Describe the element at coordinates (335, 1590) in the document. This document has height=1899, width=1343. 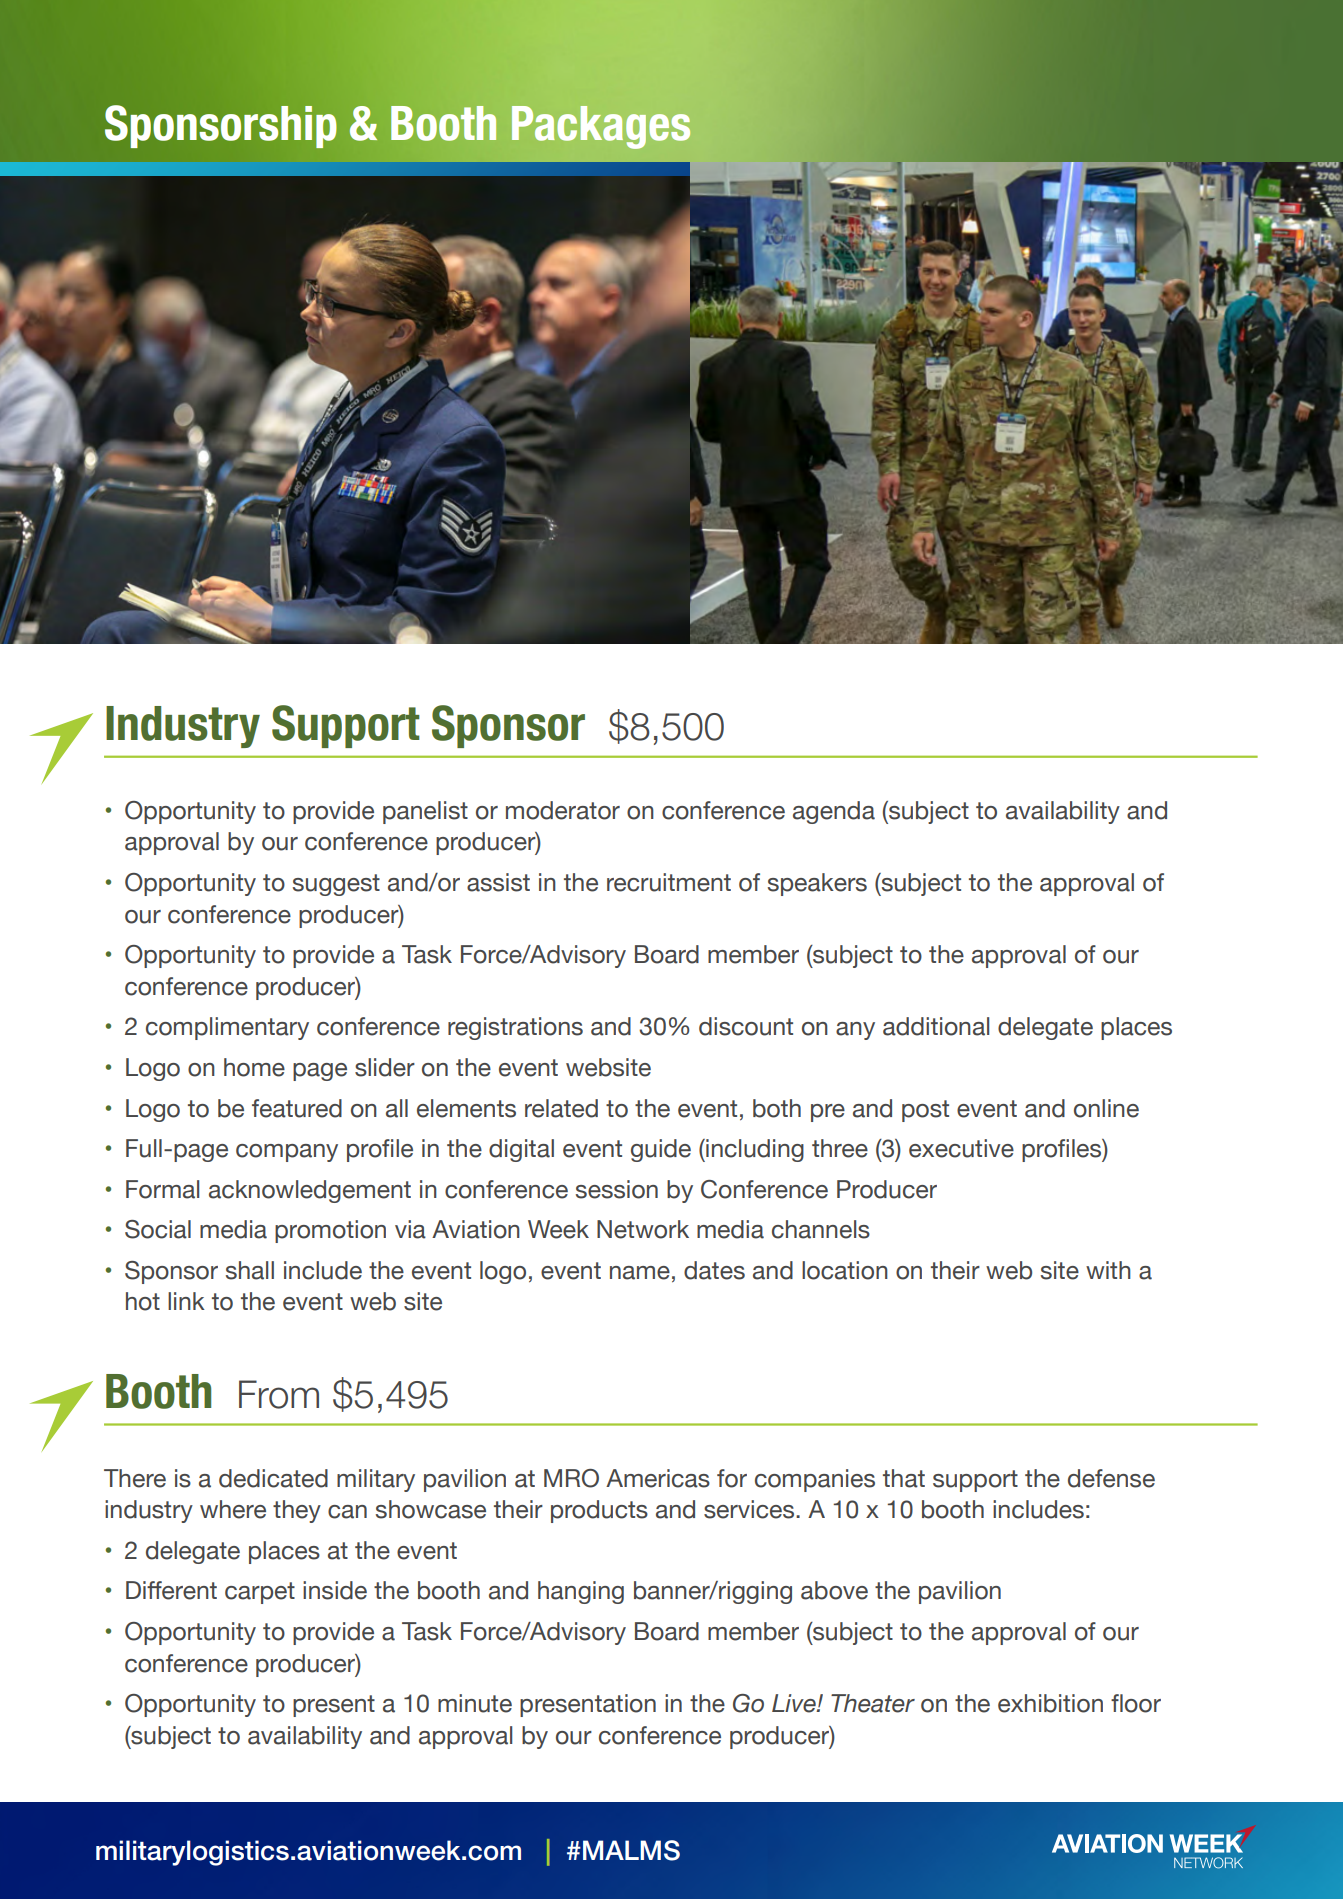
I see `inside` at that location.
